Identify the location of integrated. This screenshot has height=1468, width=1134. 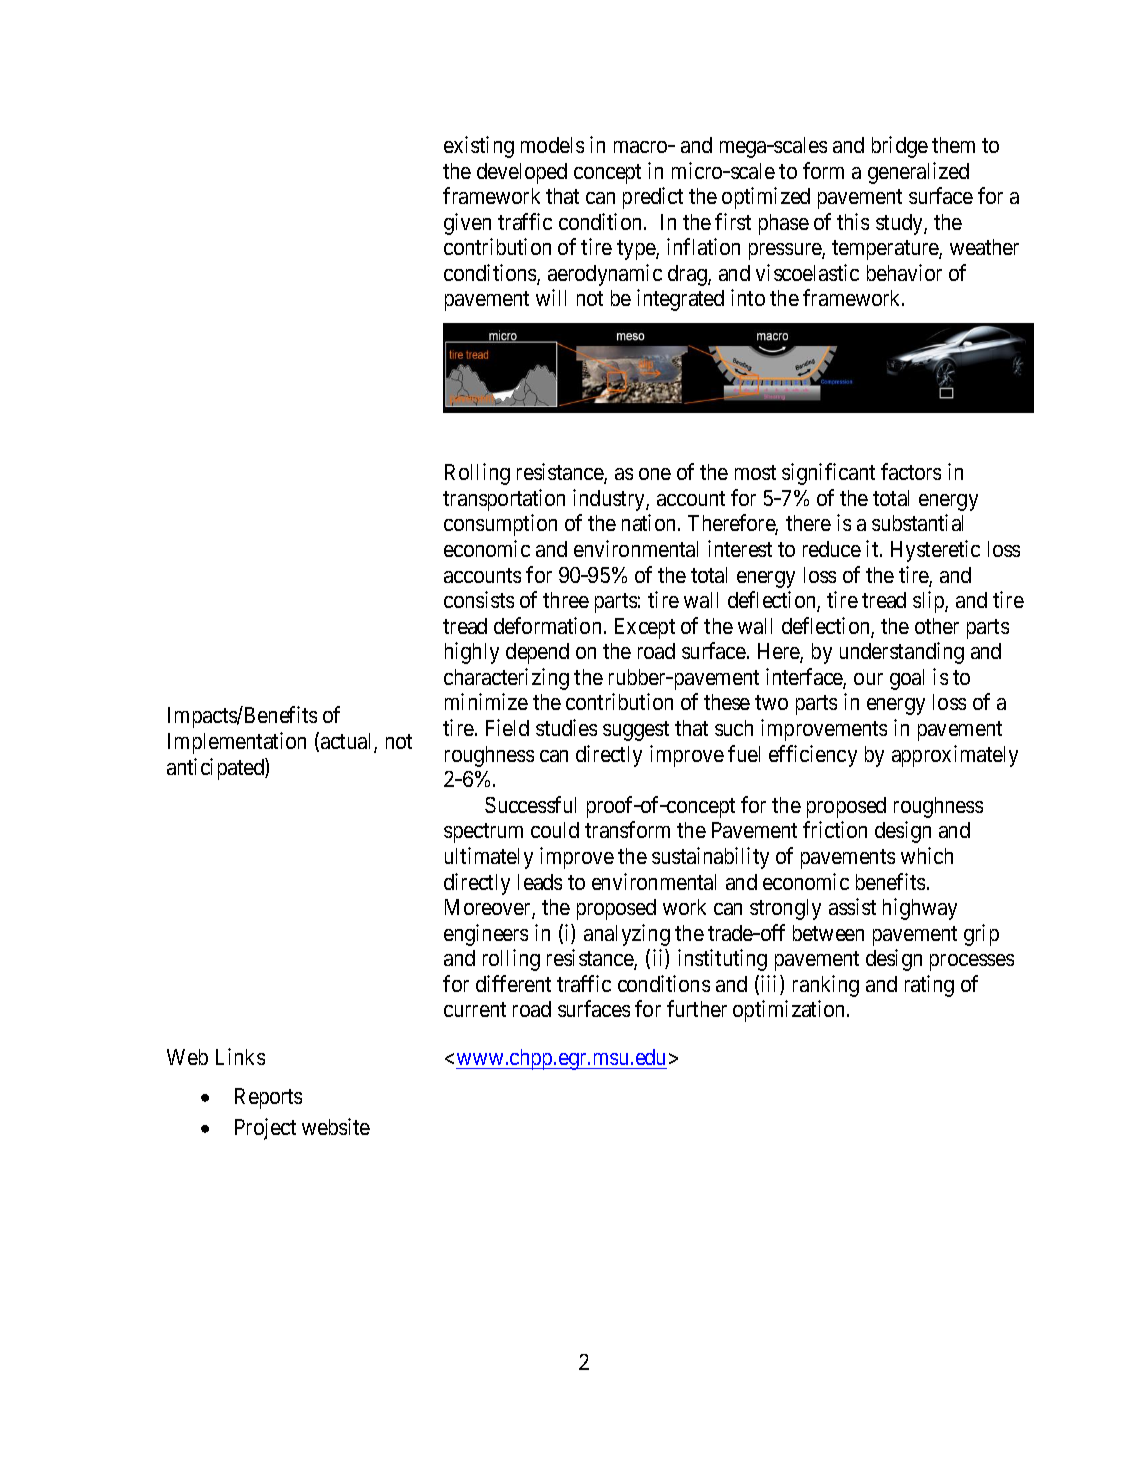
(680, 300).
